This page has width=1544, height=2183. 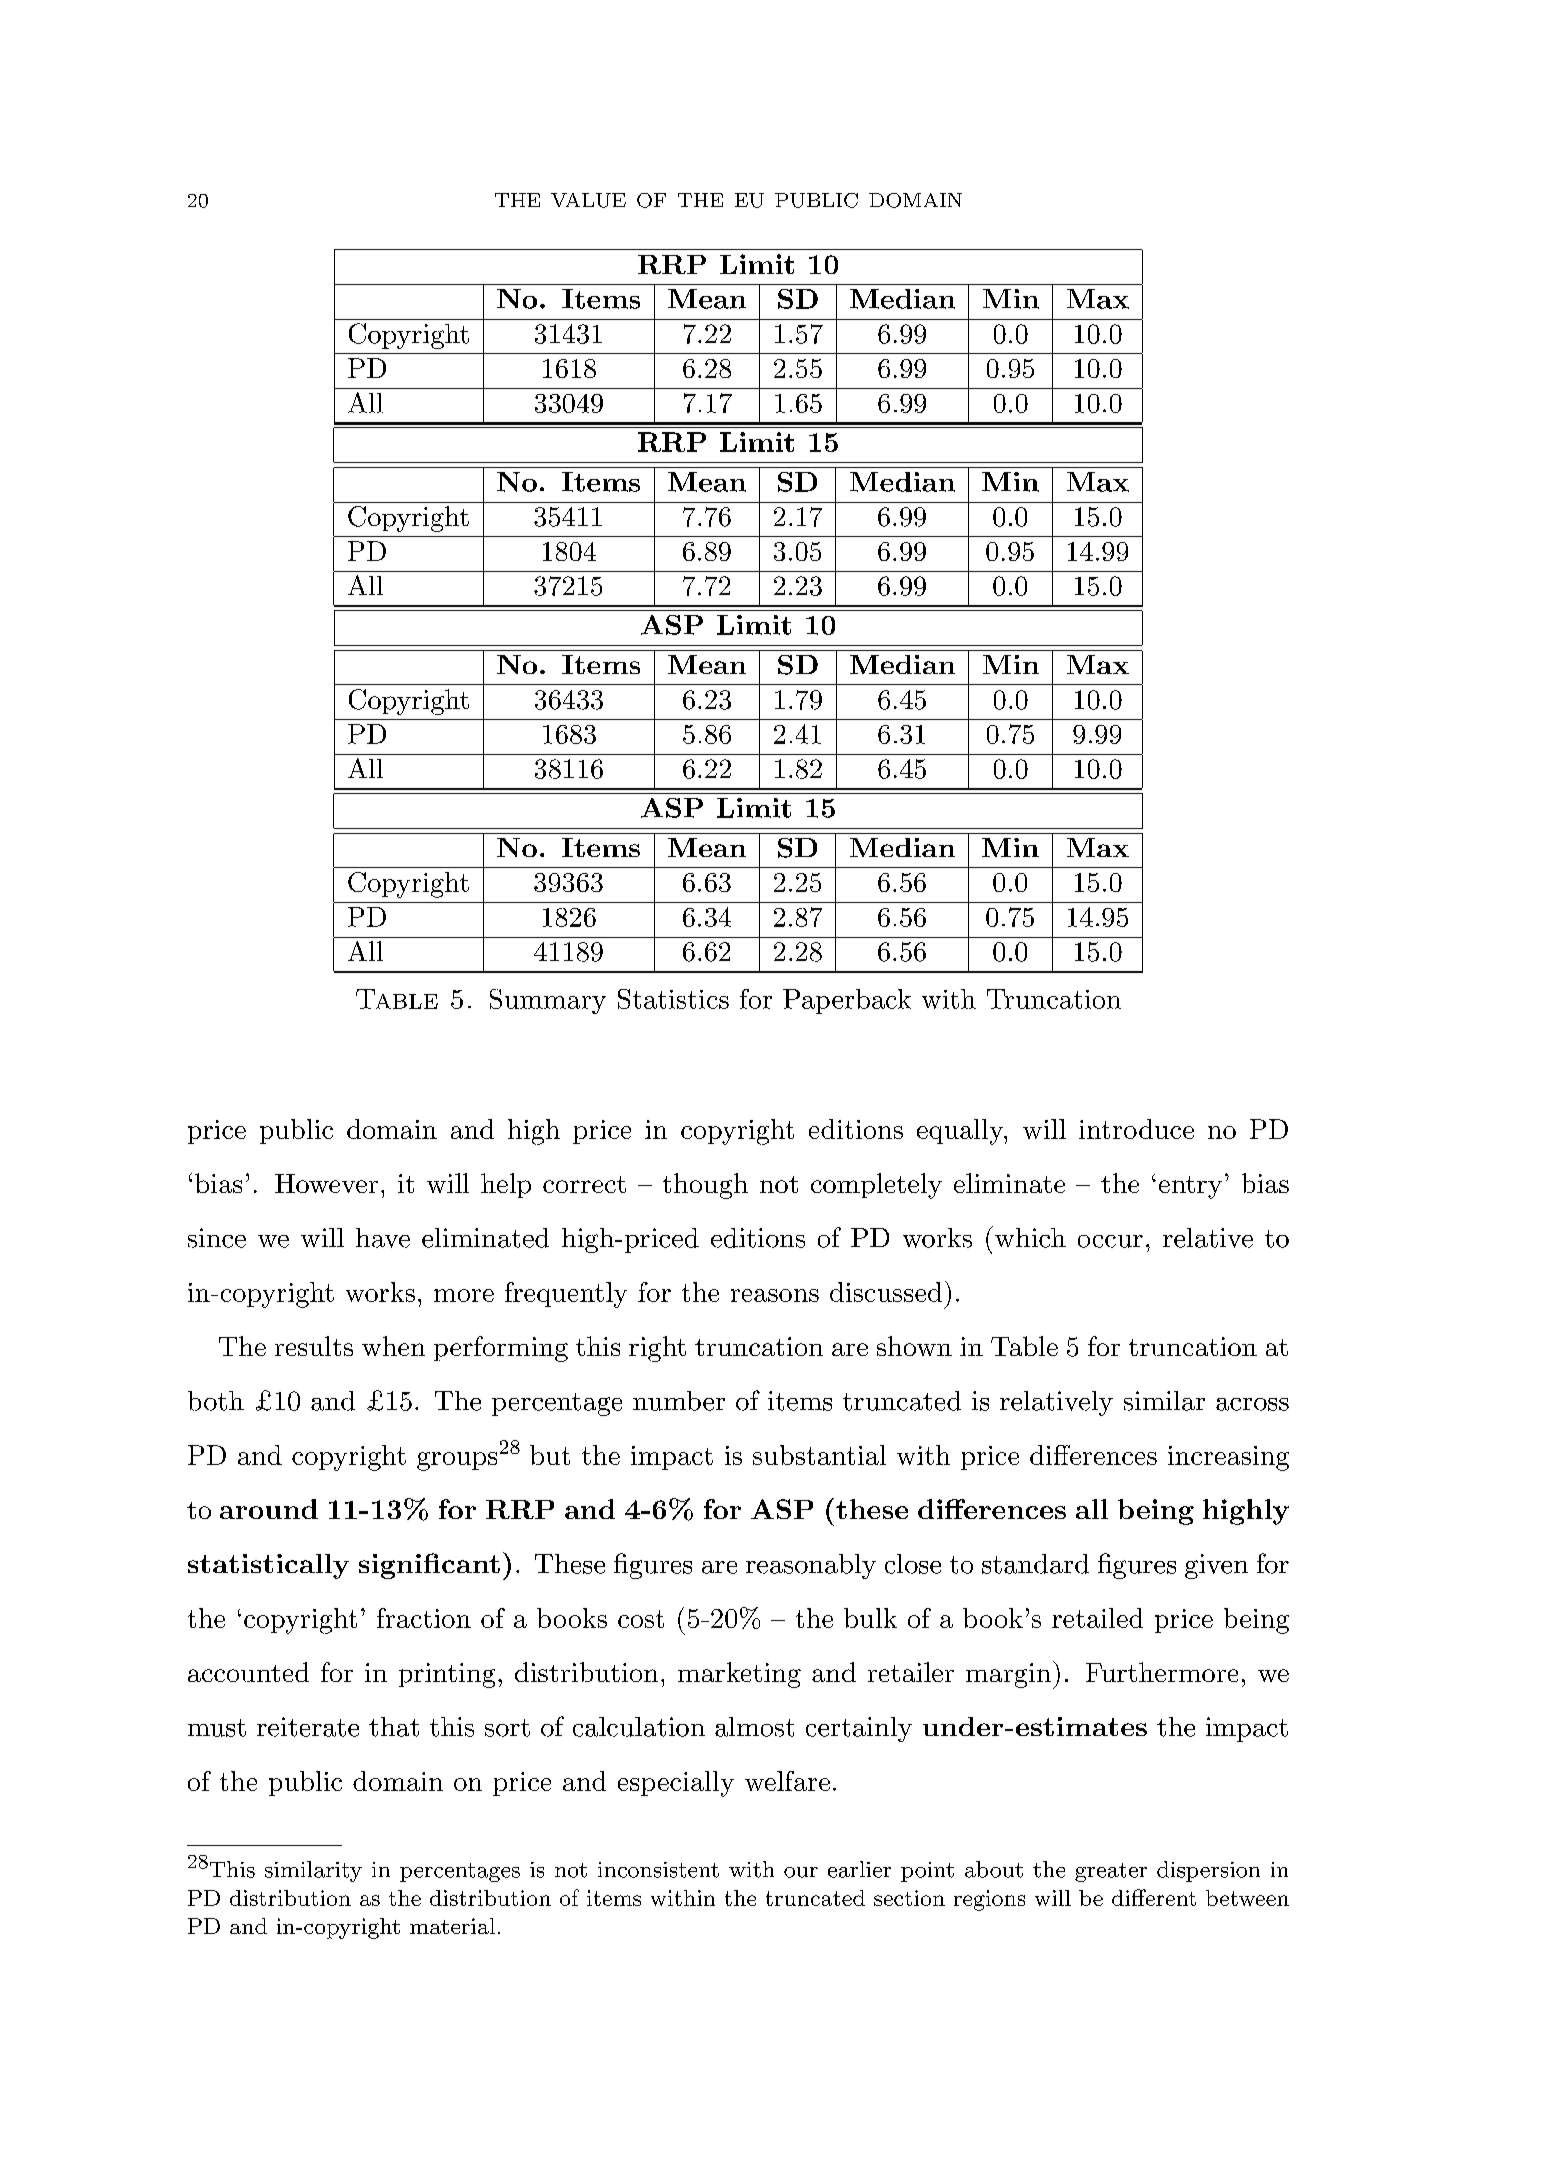 What do you see at coordinates (673, 999) in the page?
I see `Statistics` at bounding box center [673, 999].
